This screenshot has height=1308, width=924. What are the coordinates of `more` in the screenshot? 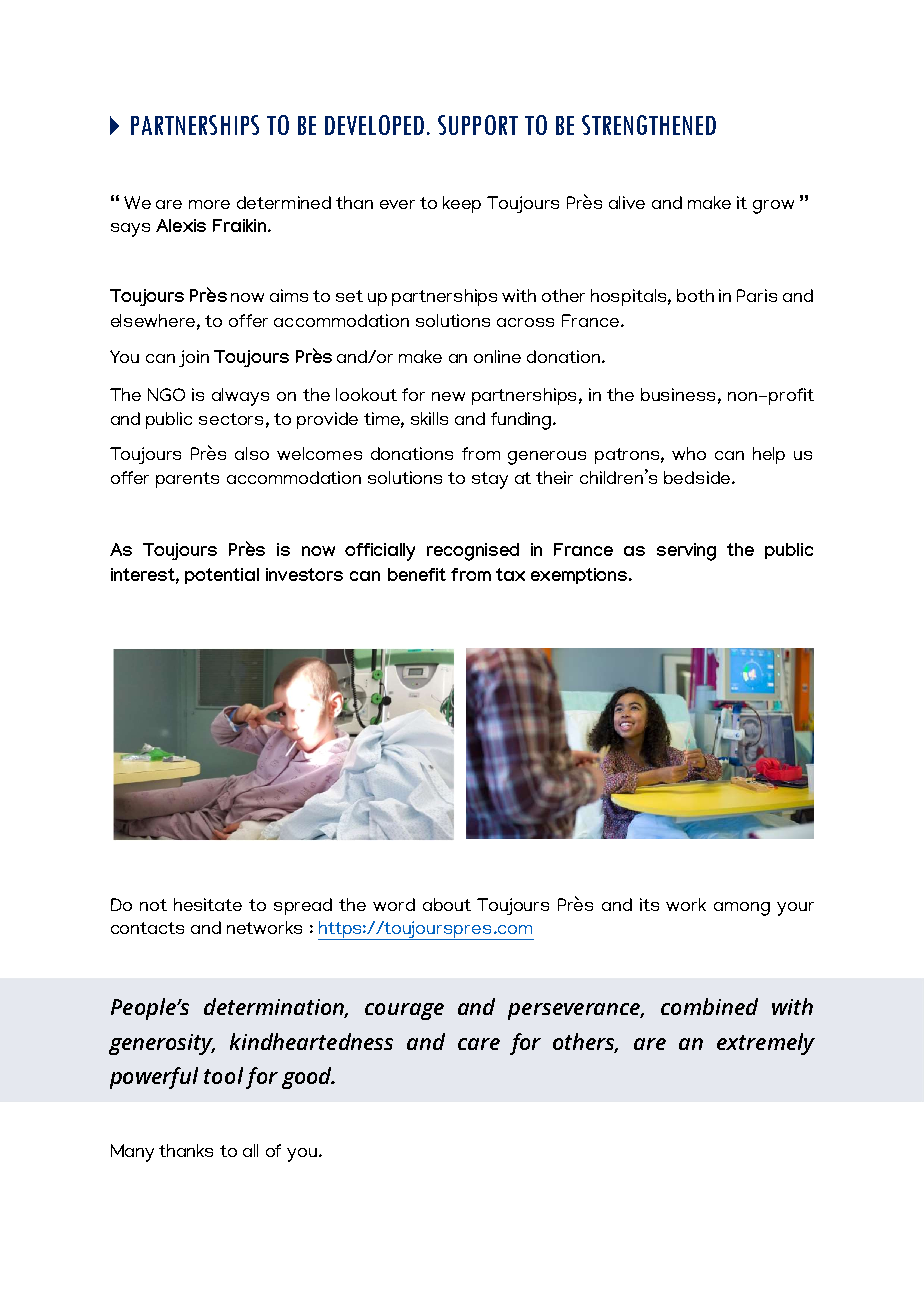 It's located at (209, 204).
